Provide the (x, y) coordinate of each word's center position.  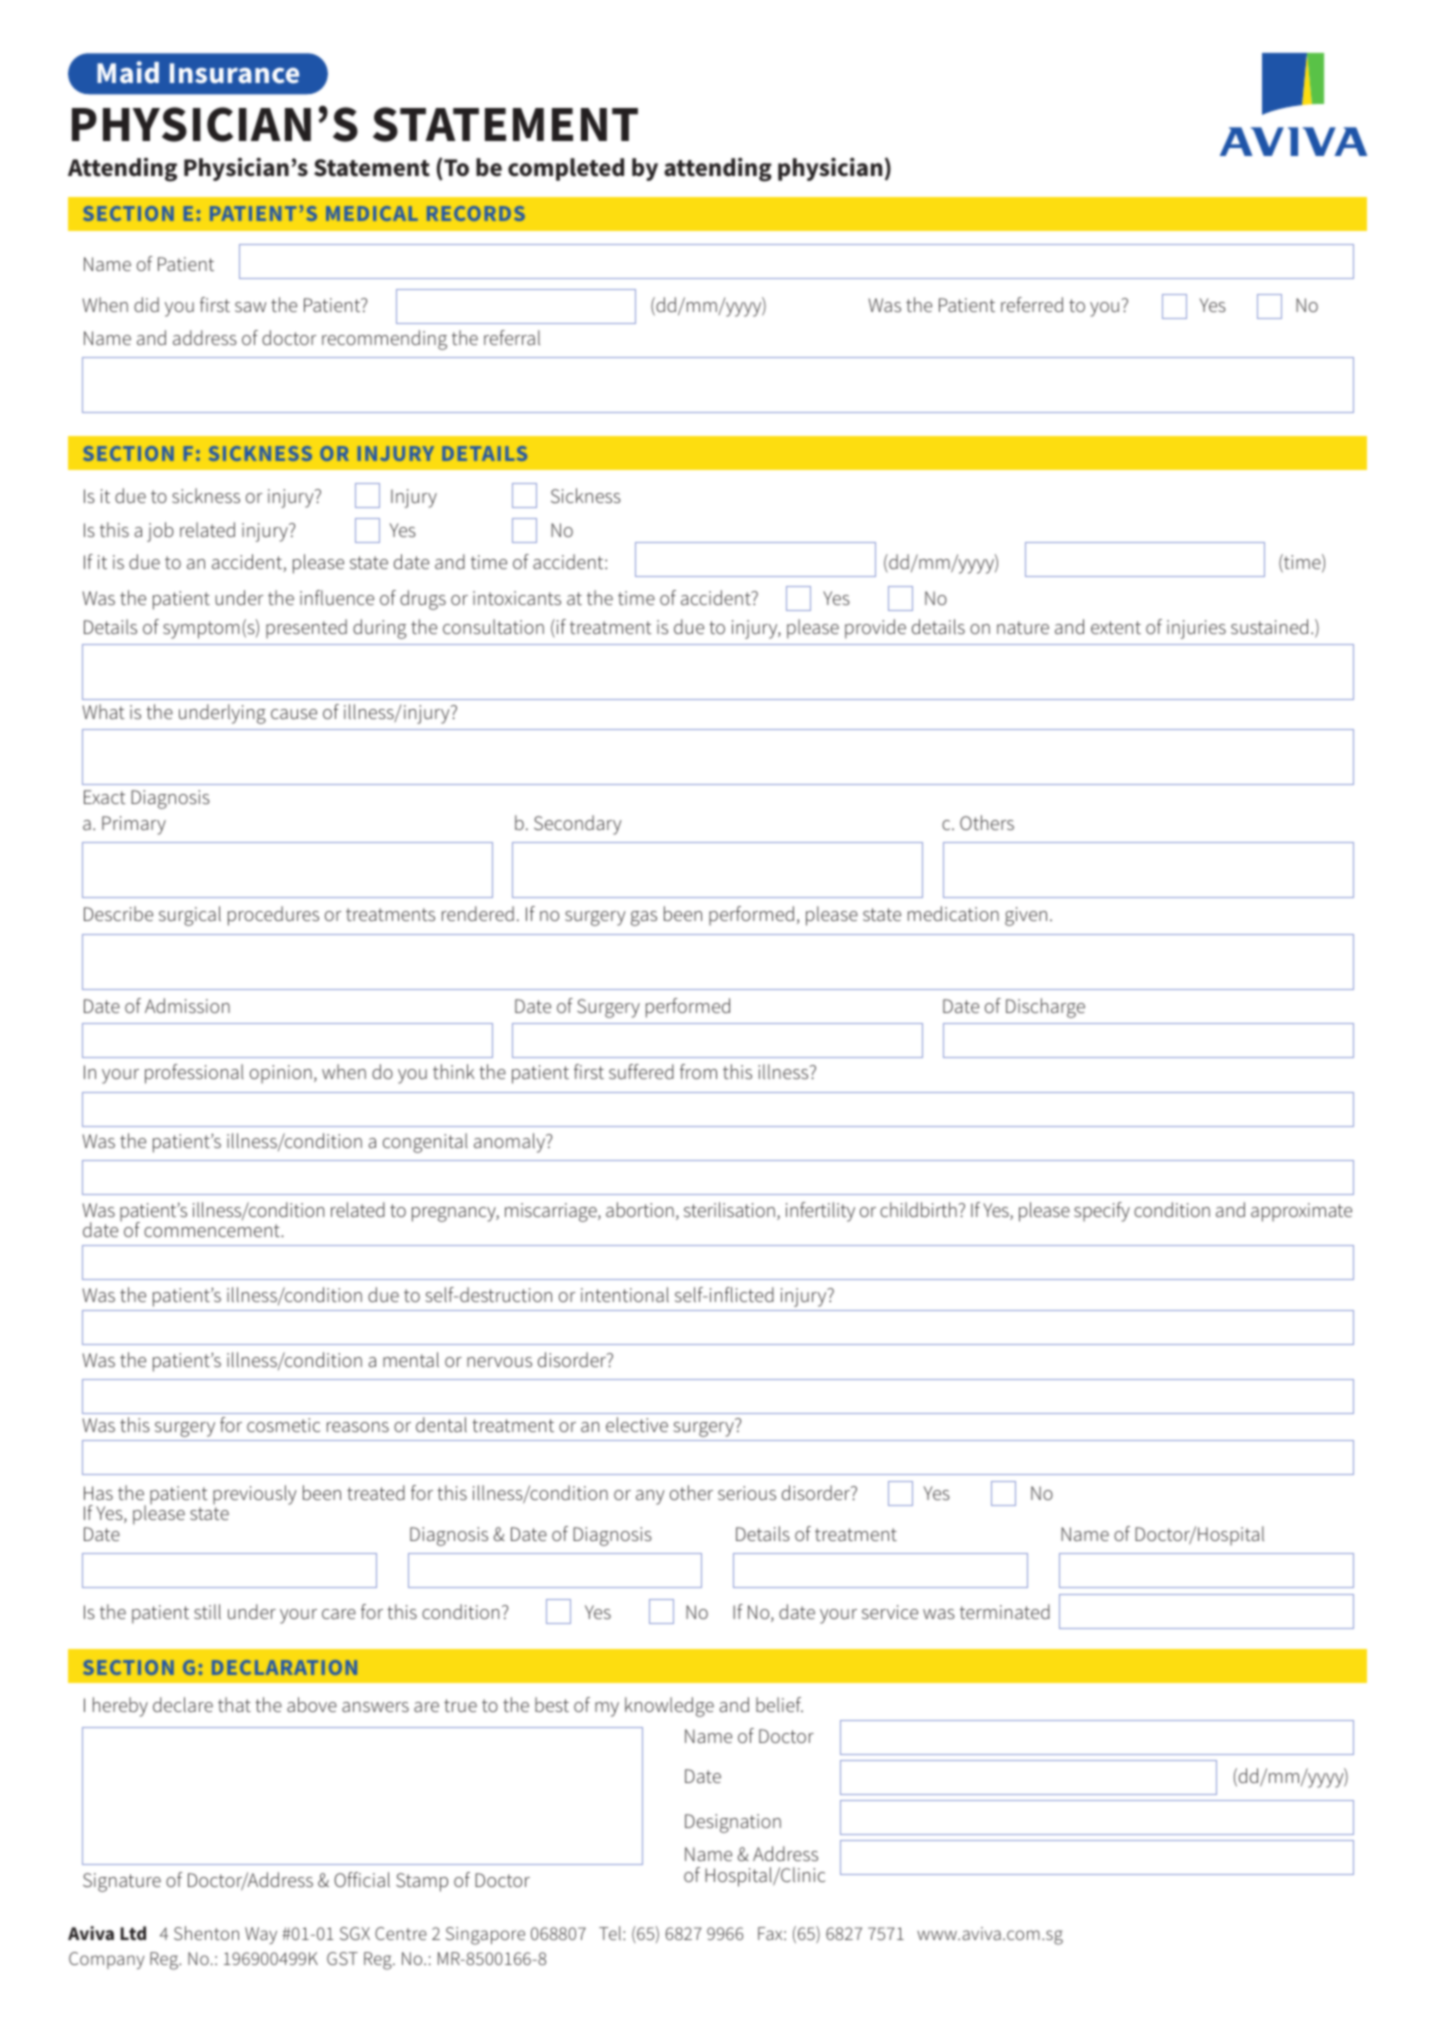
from (698, 1071)
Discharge (1045, 1008)
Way (261, 1935)
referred (1032, 304)
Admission (187, 1005)
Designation (733, 1823)
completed (566, 169)
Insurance (234, 73)
